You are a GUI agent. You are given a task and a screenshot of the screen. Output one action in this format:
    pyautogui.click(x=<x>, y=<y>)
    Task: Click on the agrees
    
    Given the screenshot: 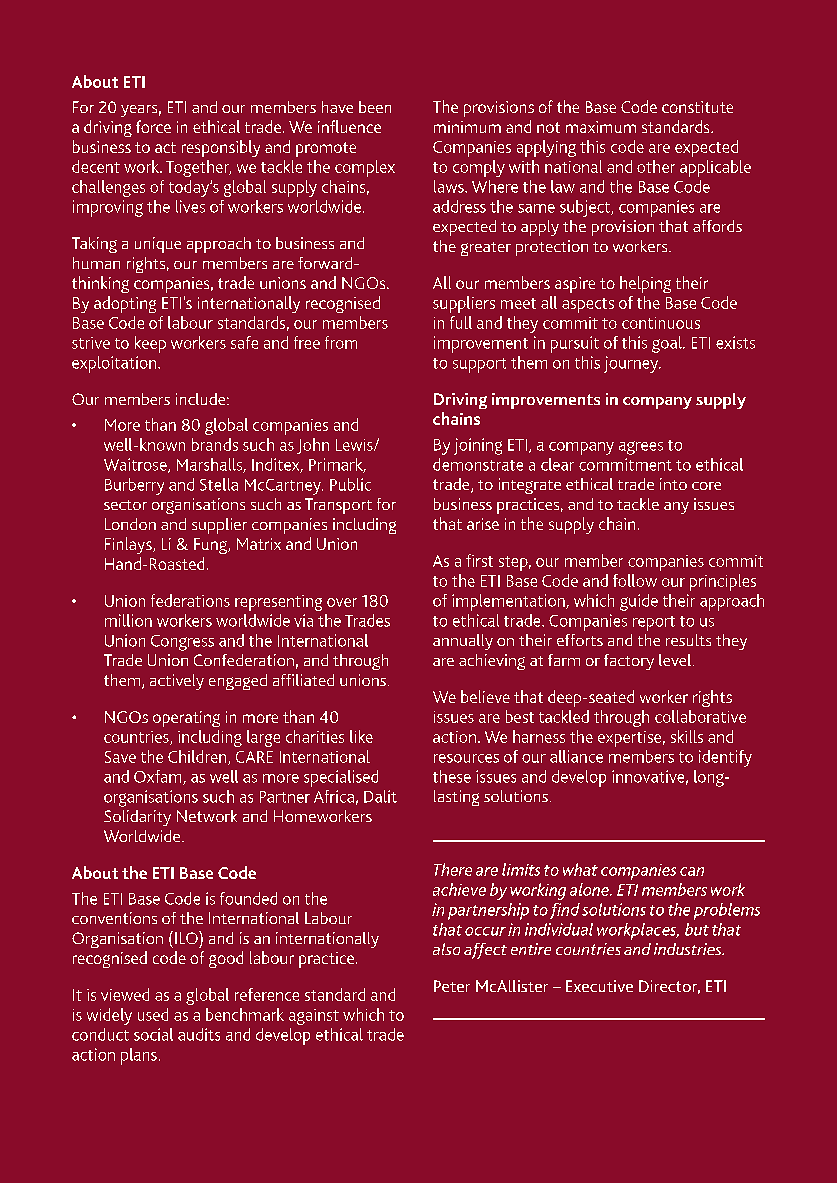 What is the action you would take?
    pyautogui.click(x=641, y=448)
